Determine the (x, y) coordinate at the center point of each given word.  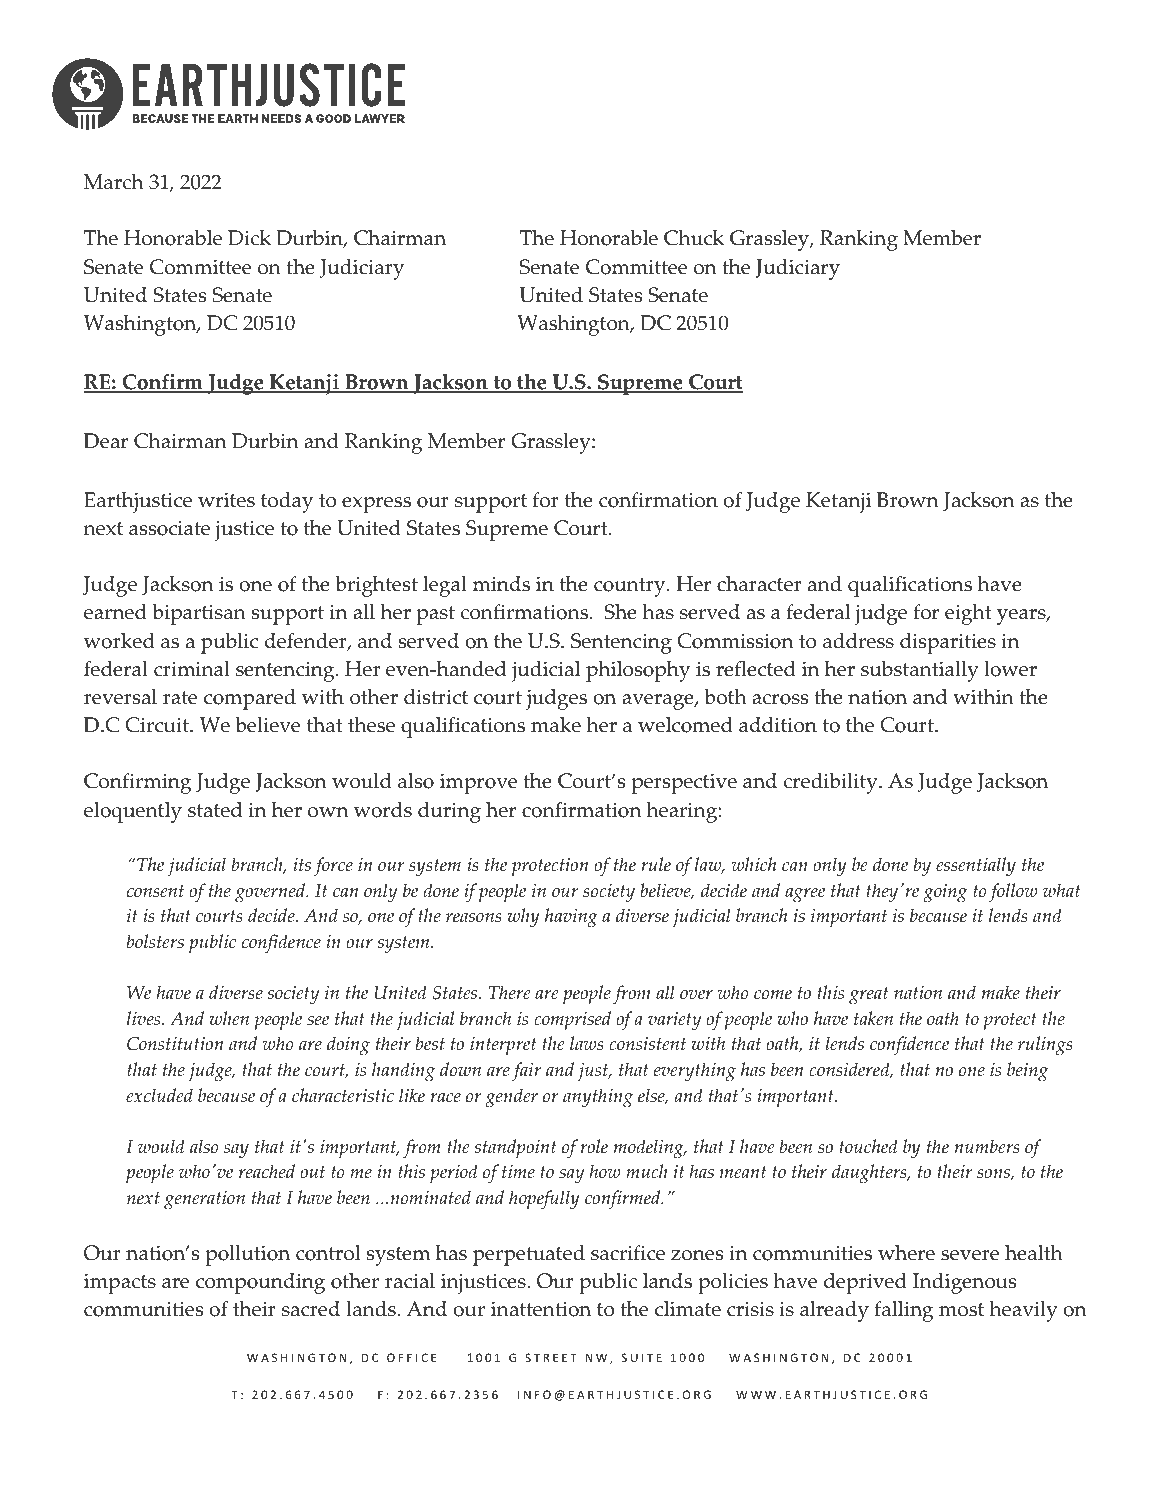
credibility (832, 783)
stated (215, 810)
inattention (541, 1309)
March (113, 182)
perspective (684, 783)
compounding (260, 1283)
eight (968, 614)
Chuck (694, 238)
